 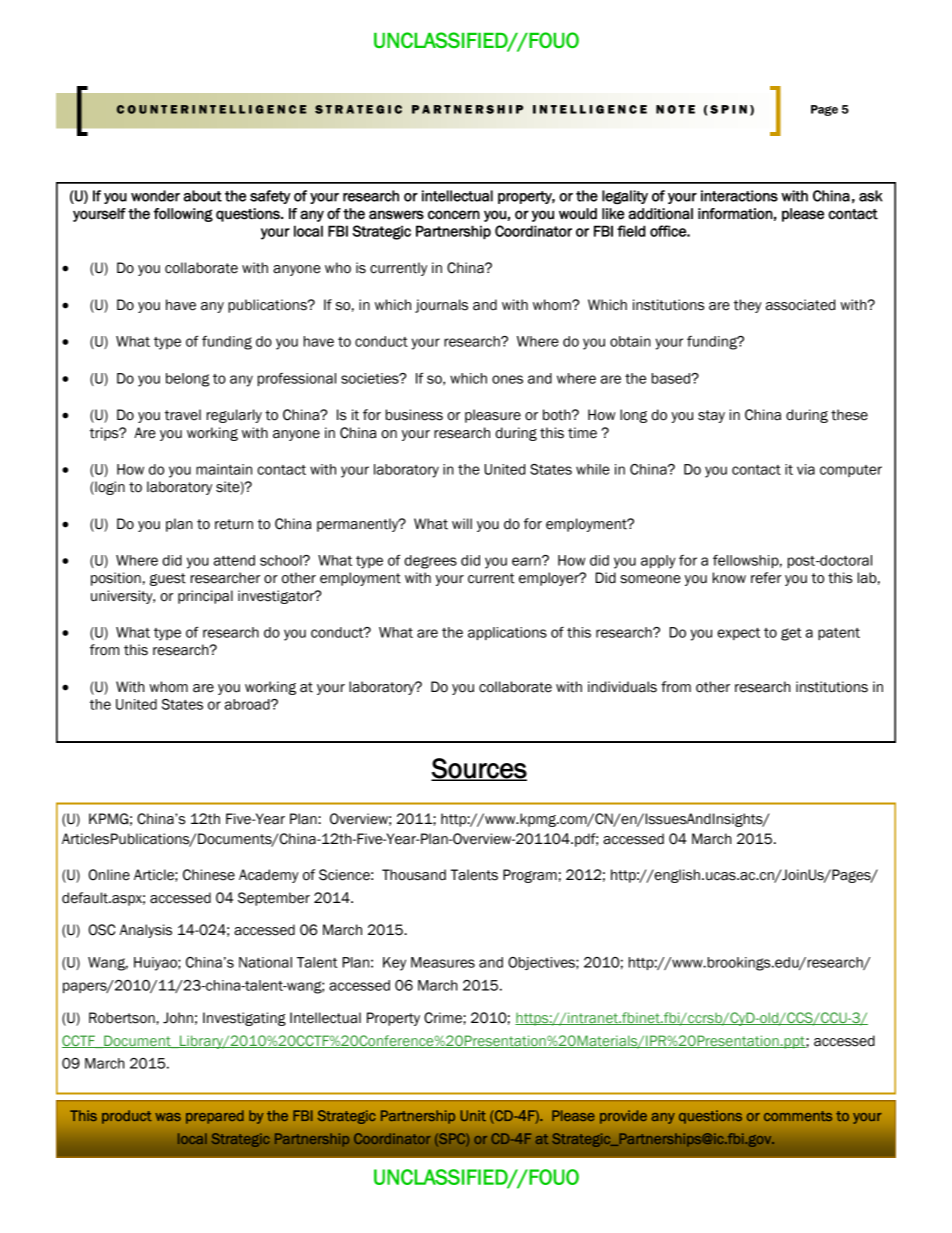 I want to click on will, so click(x=462, y=523).
